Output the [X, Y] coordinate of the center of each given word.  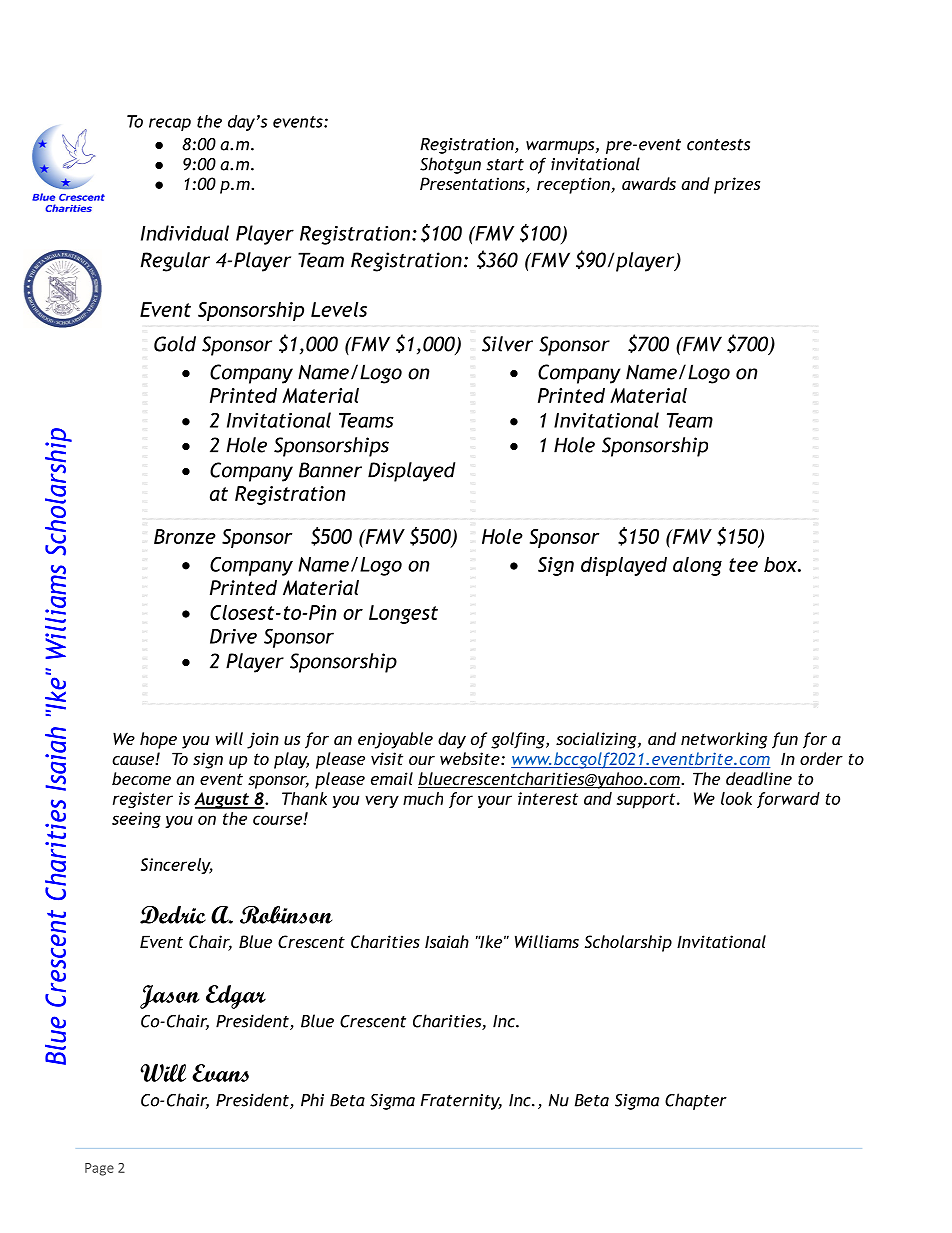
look [736, 798]
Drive [233, 636]
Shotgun [450, 165]
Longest [403, 614]
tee [743, 565]
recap [170, 124]
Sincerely [177, 866]
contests [718, 145]
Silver [507, 344]
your [495, 801]
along [697, 566]
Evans [220, 1073]
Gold [175, 344]
